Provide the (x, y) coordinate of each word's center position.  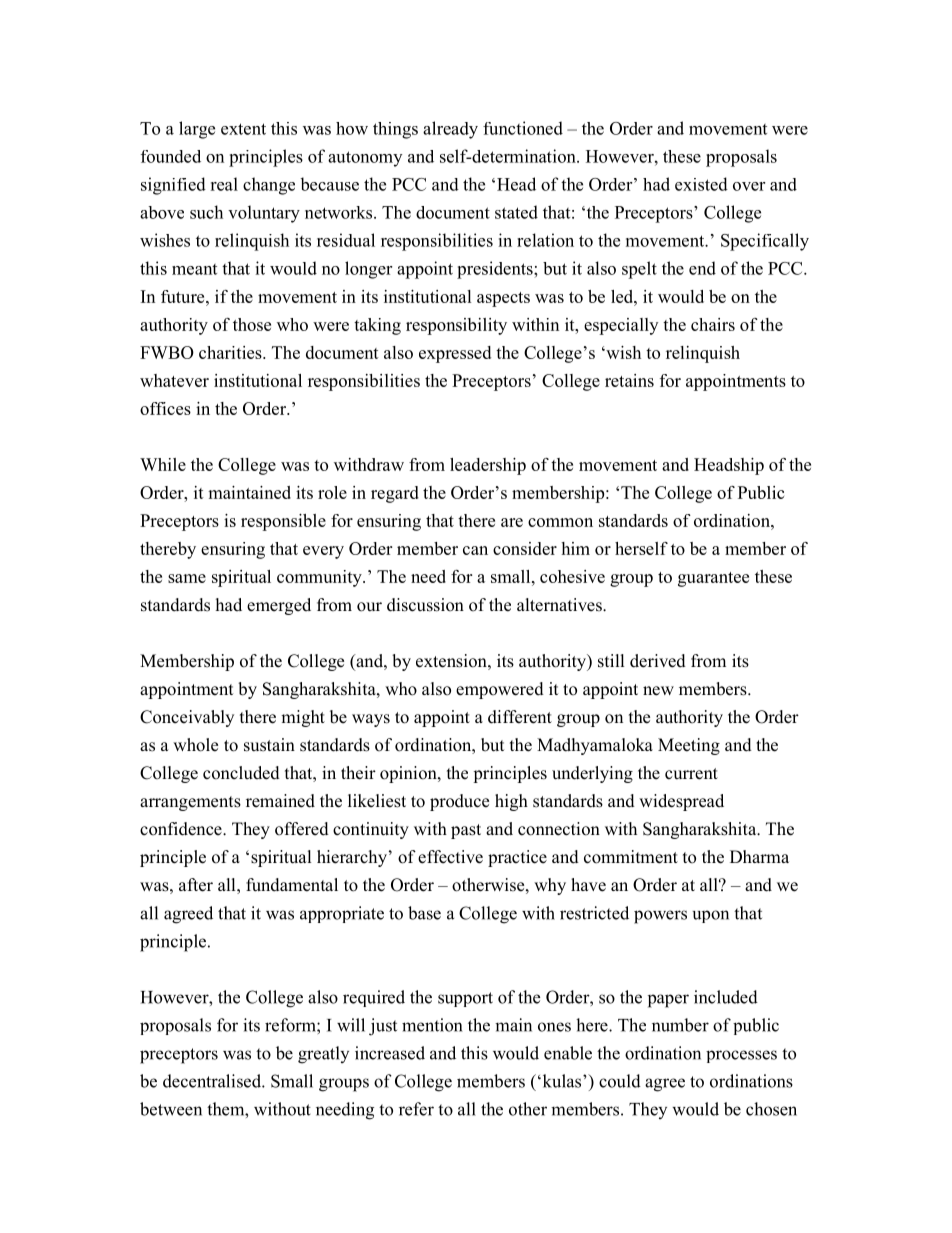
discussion (425, 605)
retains (629, 380)
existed (701, 184)
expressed (455, 354)
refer (416, 1109)
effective (450, 857)
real (224, 184)
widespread (681, 802)
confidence (182, 829)
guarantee (713, 579)
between (171, 1109)
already (450, 130)
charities (231, 352)
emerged (279, 606)
